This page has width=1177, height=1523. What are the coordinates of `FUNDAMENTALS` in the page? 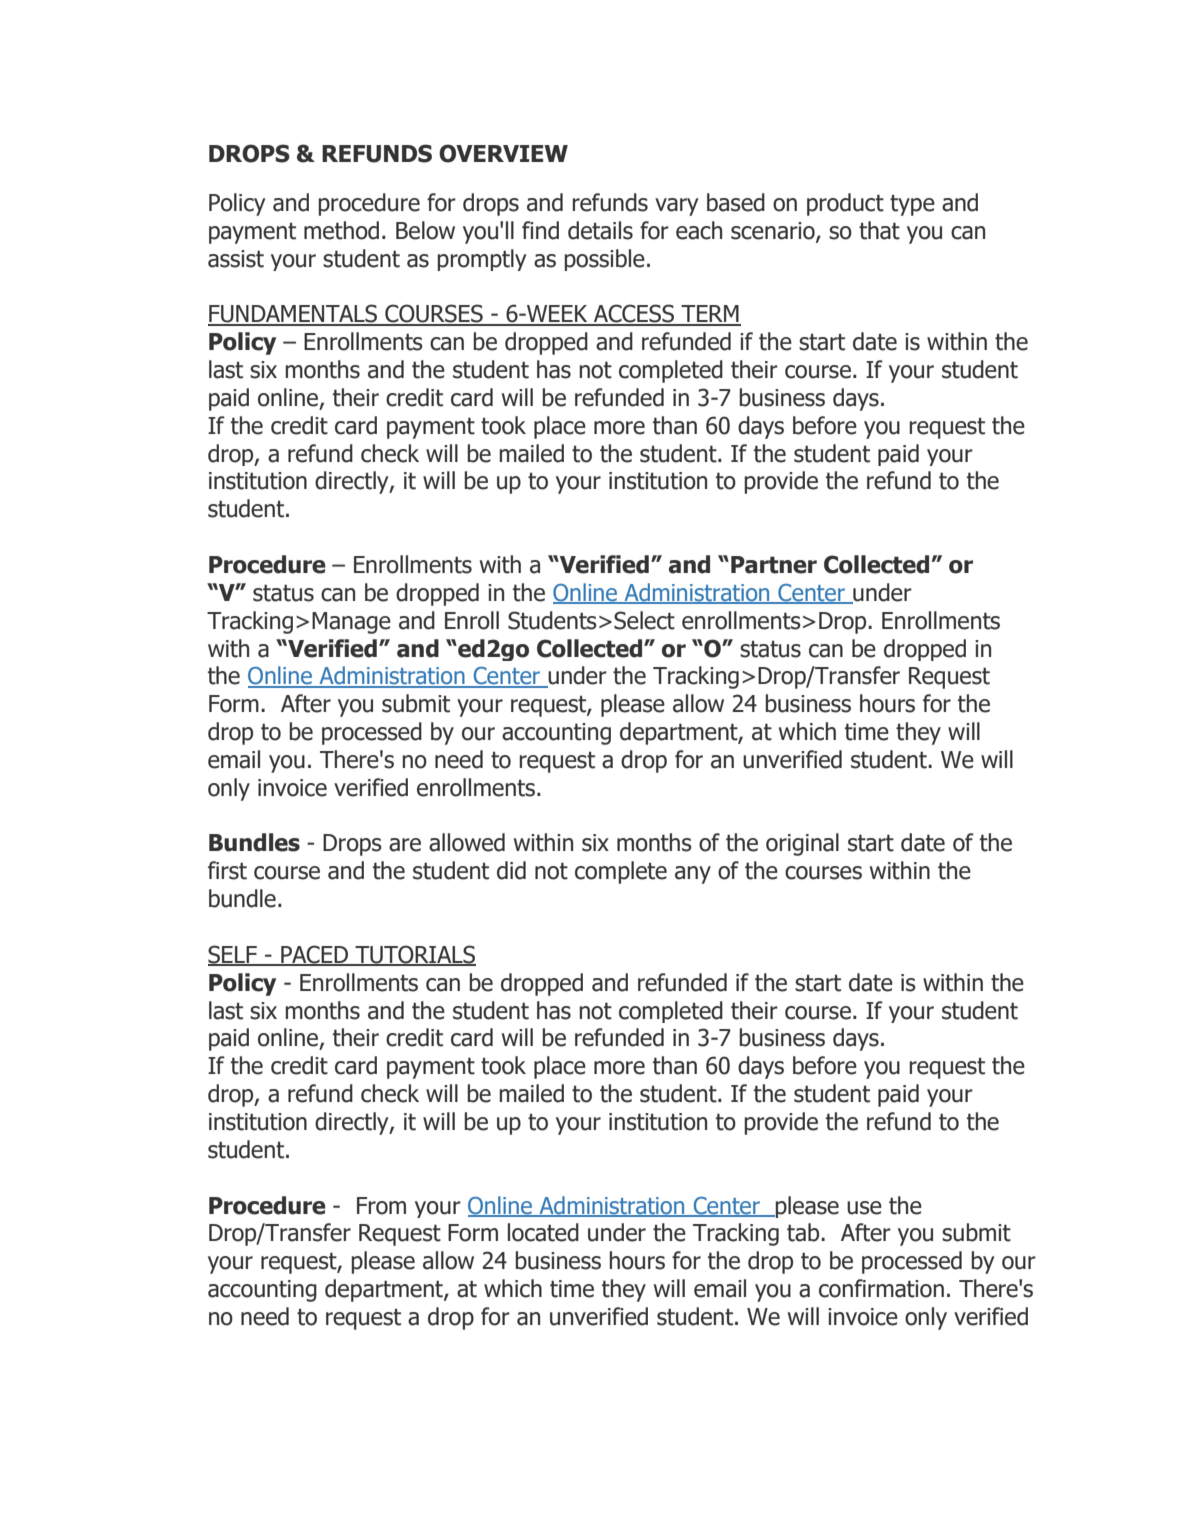 It's located at (294, 314).
